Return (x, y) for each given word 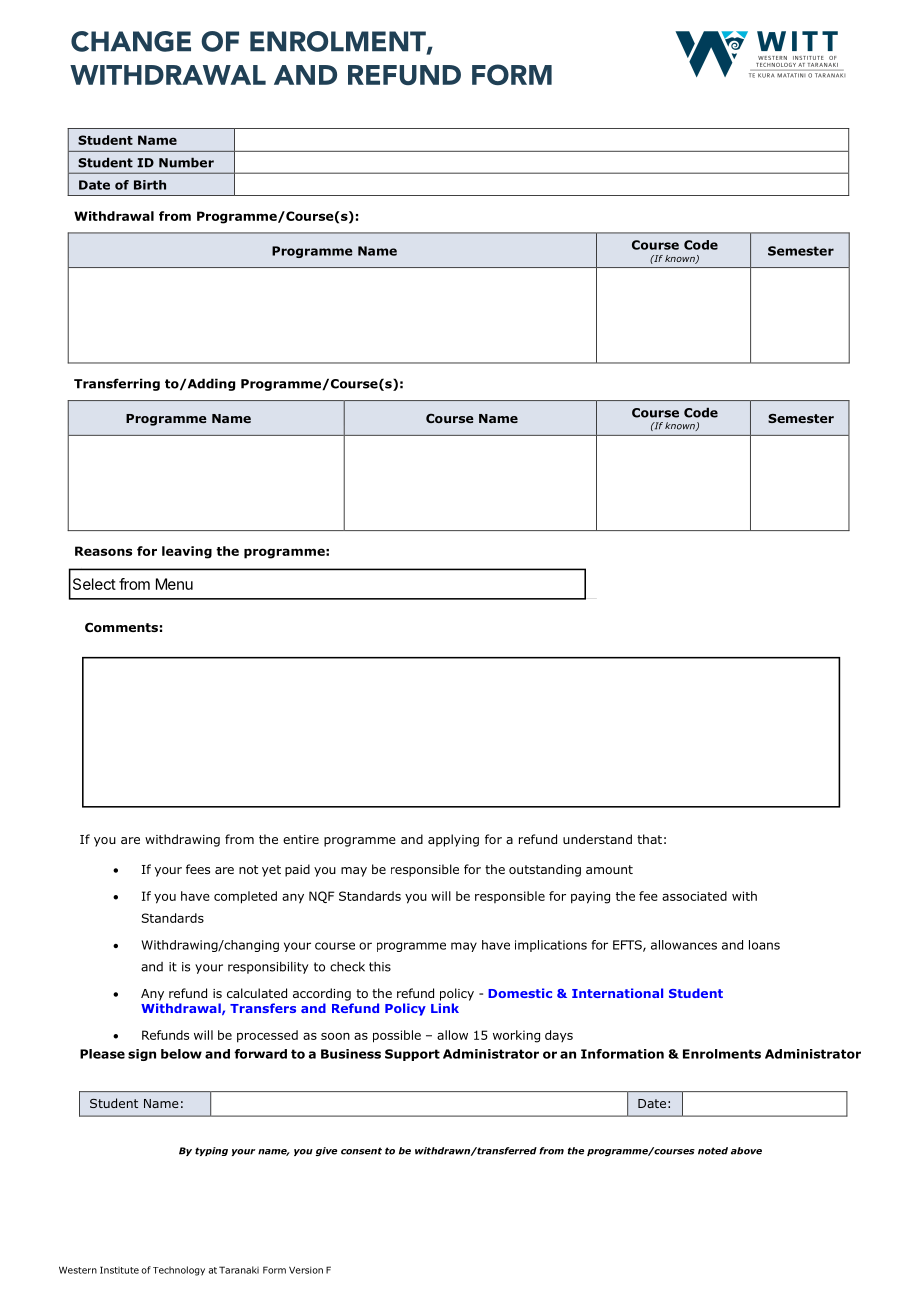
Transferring (117, 384)
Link (445, 1008)
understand (597, 839)
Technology (179, 1271)
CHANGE (131, 41)
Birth (150, 185)
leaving (187, 552)
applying (453, 840)
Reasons (103, 551)
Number (186, 162)
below (181, 1054)
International (617, 993)
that (649, 839)
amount (609, 869)
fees (198, 869)
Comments (121, 627)
